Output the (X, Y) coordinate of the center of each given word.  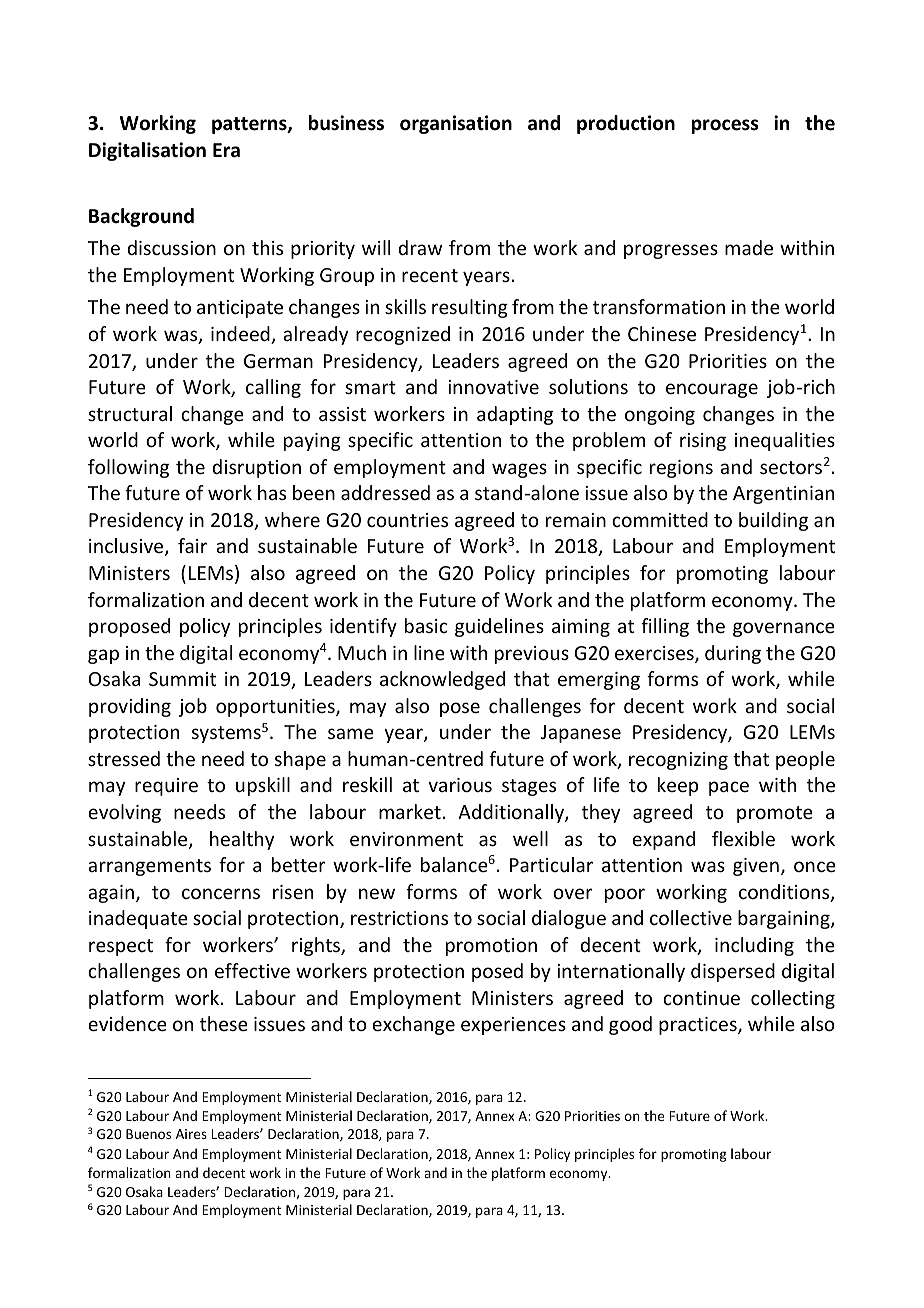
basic (426, 625)
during (733, 654)
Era (226, 150)
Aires (191, 1134)
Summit (182, 679)
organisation (456, 124)
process (725, 126)
